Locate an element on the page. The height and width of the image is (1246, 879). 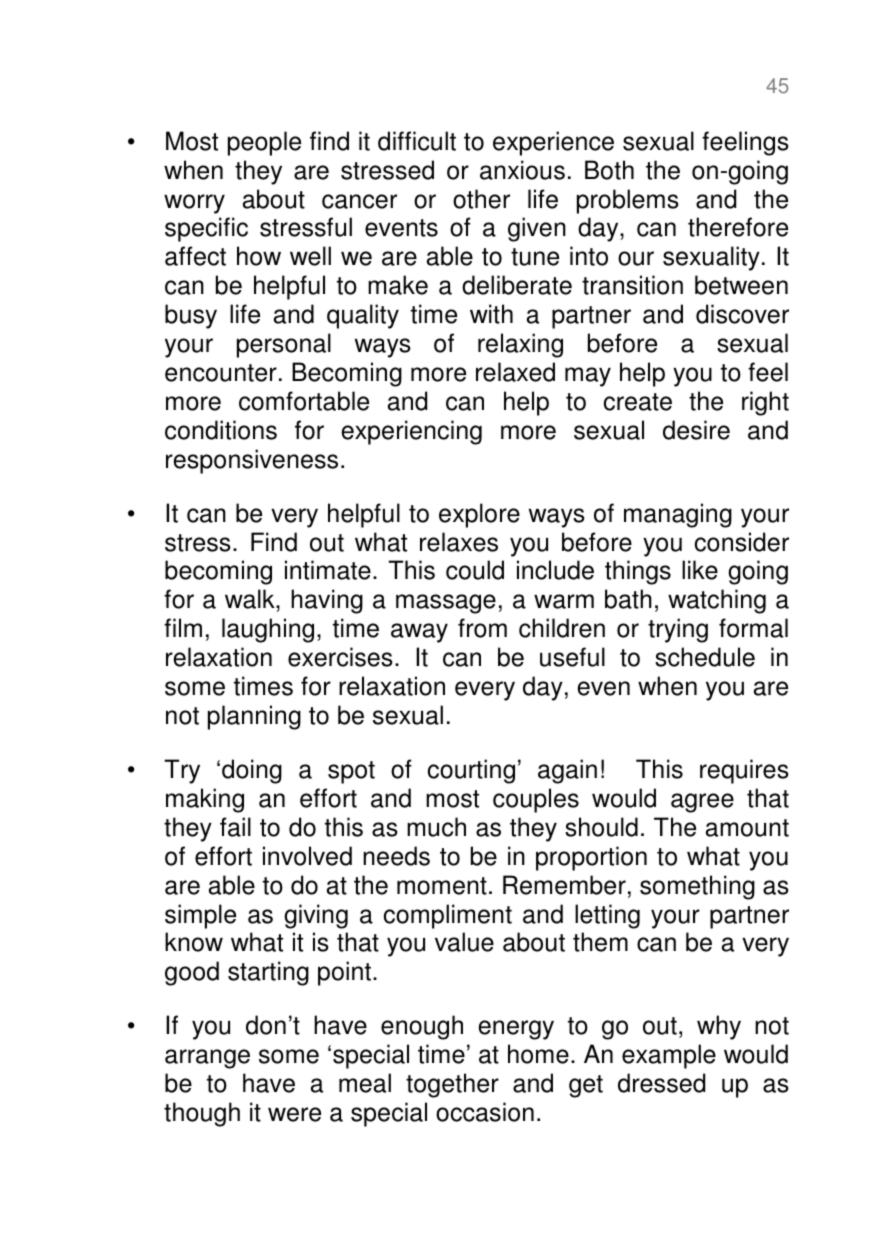
other is located at coordinates (481, 199).
